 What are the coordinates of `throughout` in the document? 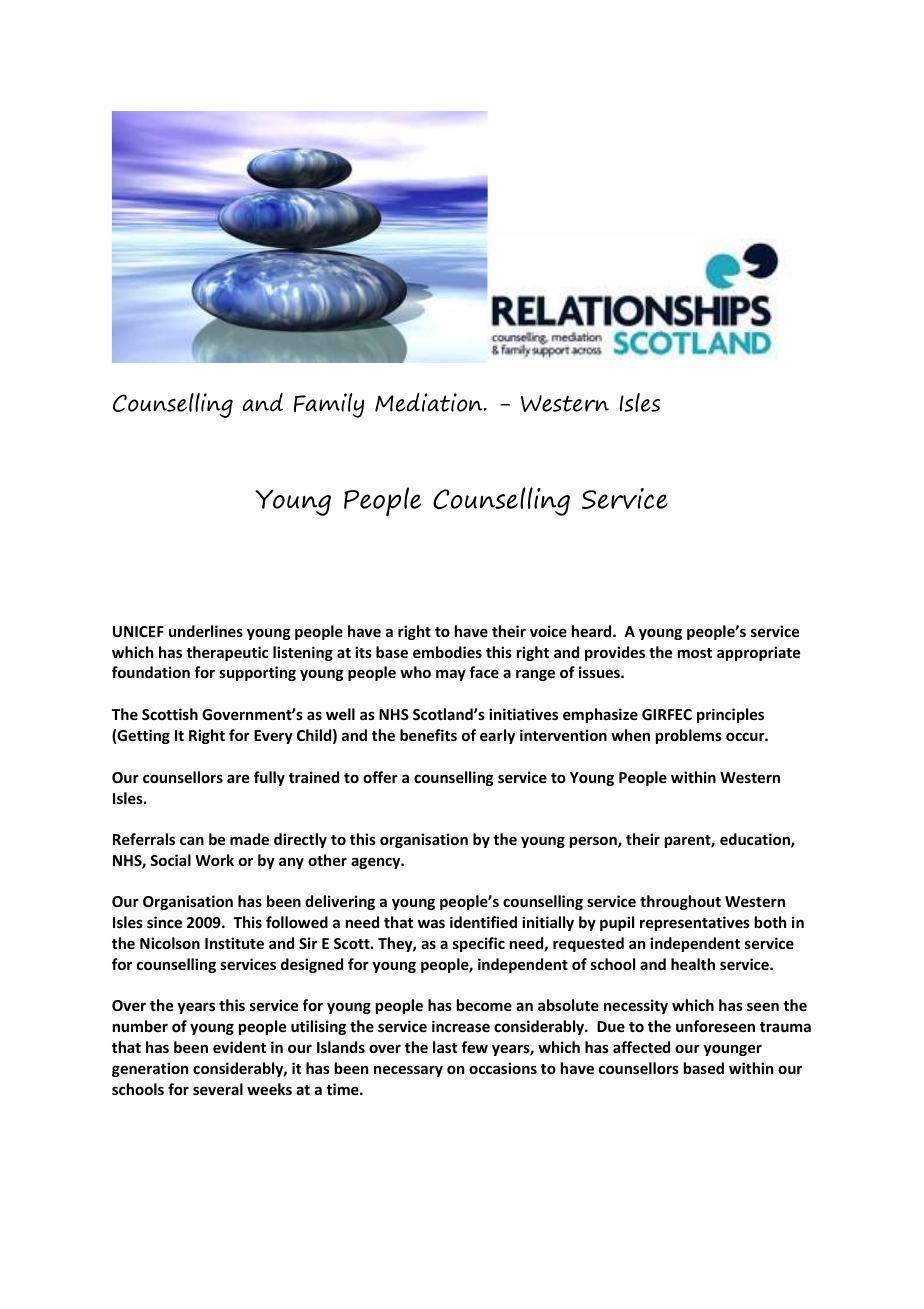 It's located at (680, 902).
